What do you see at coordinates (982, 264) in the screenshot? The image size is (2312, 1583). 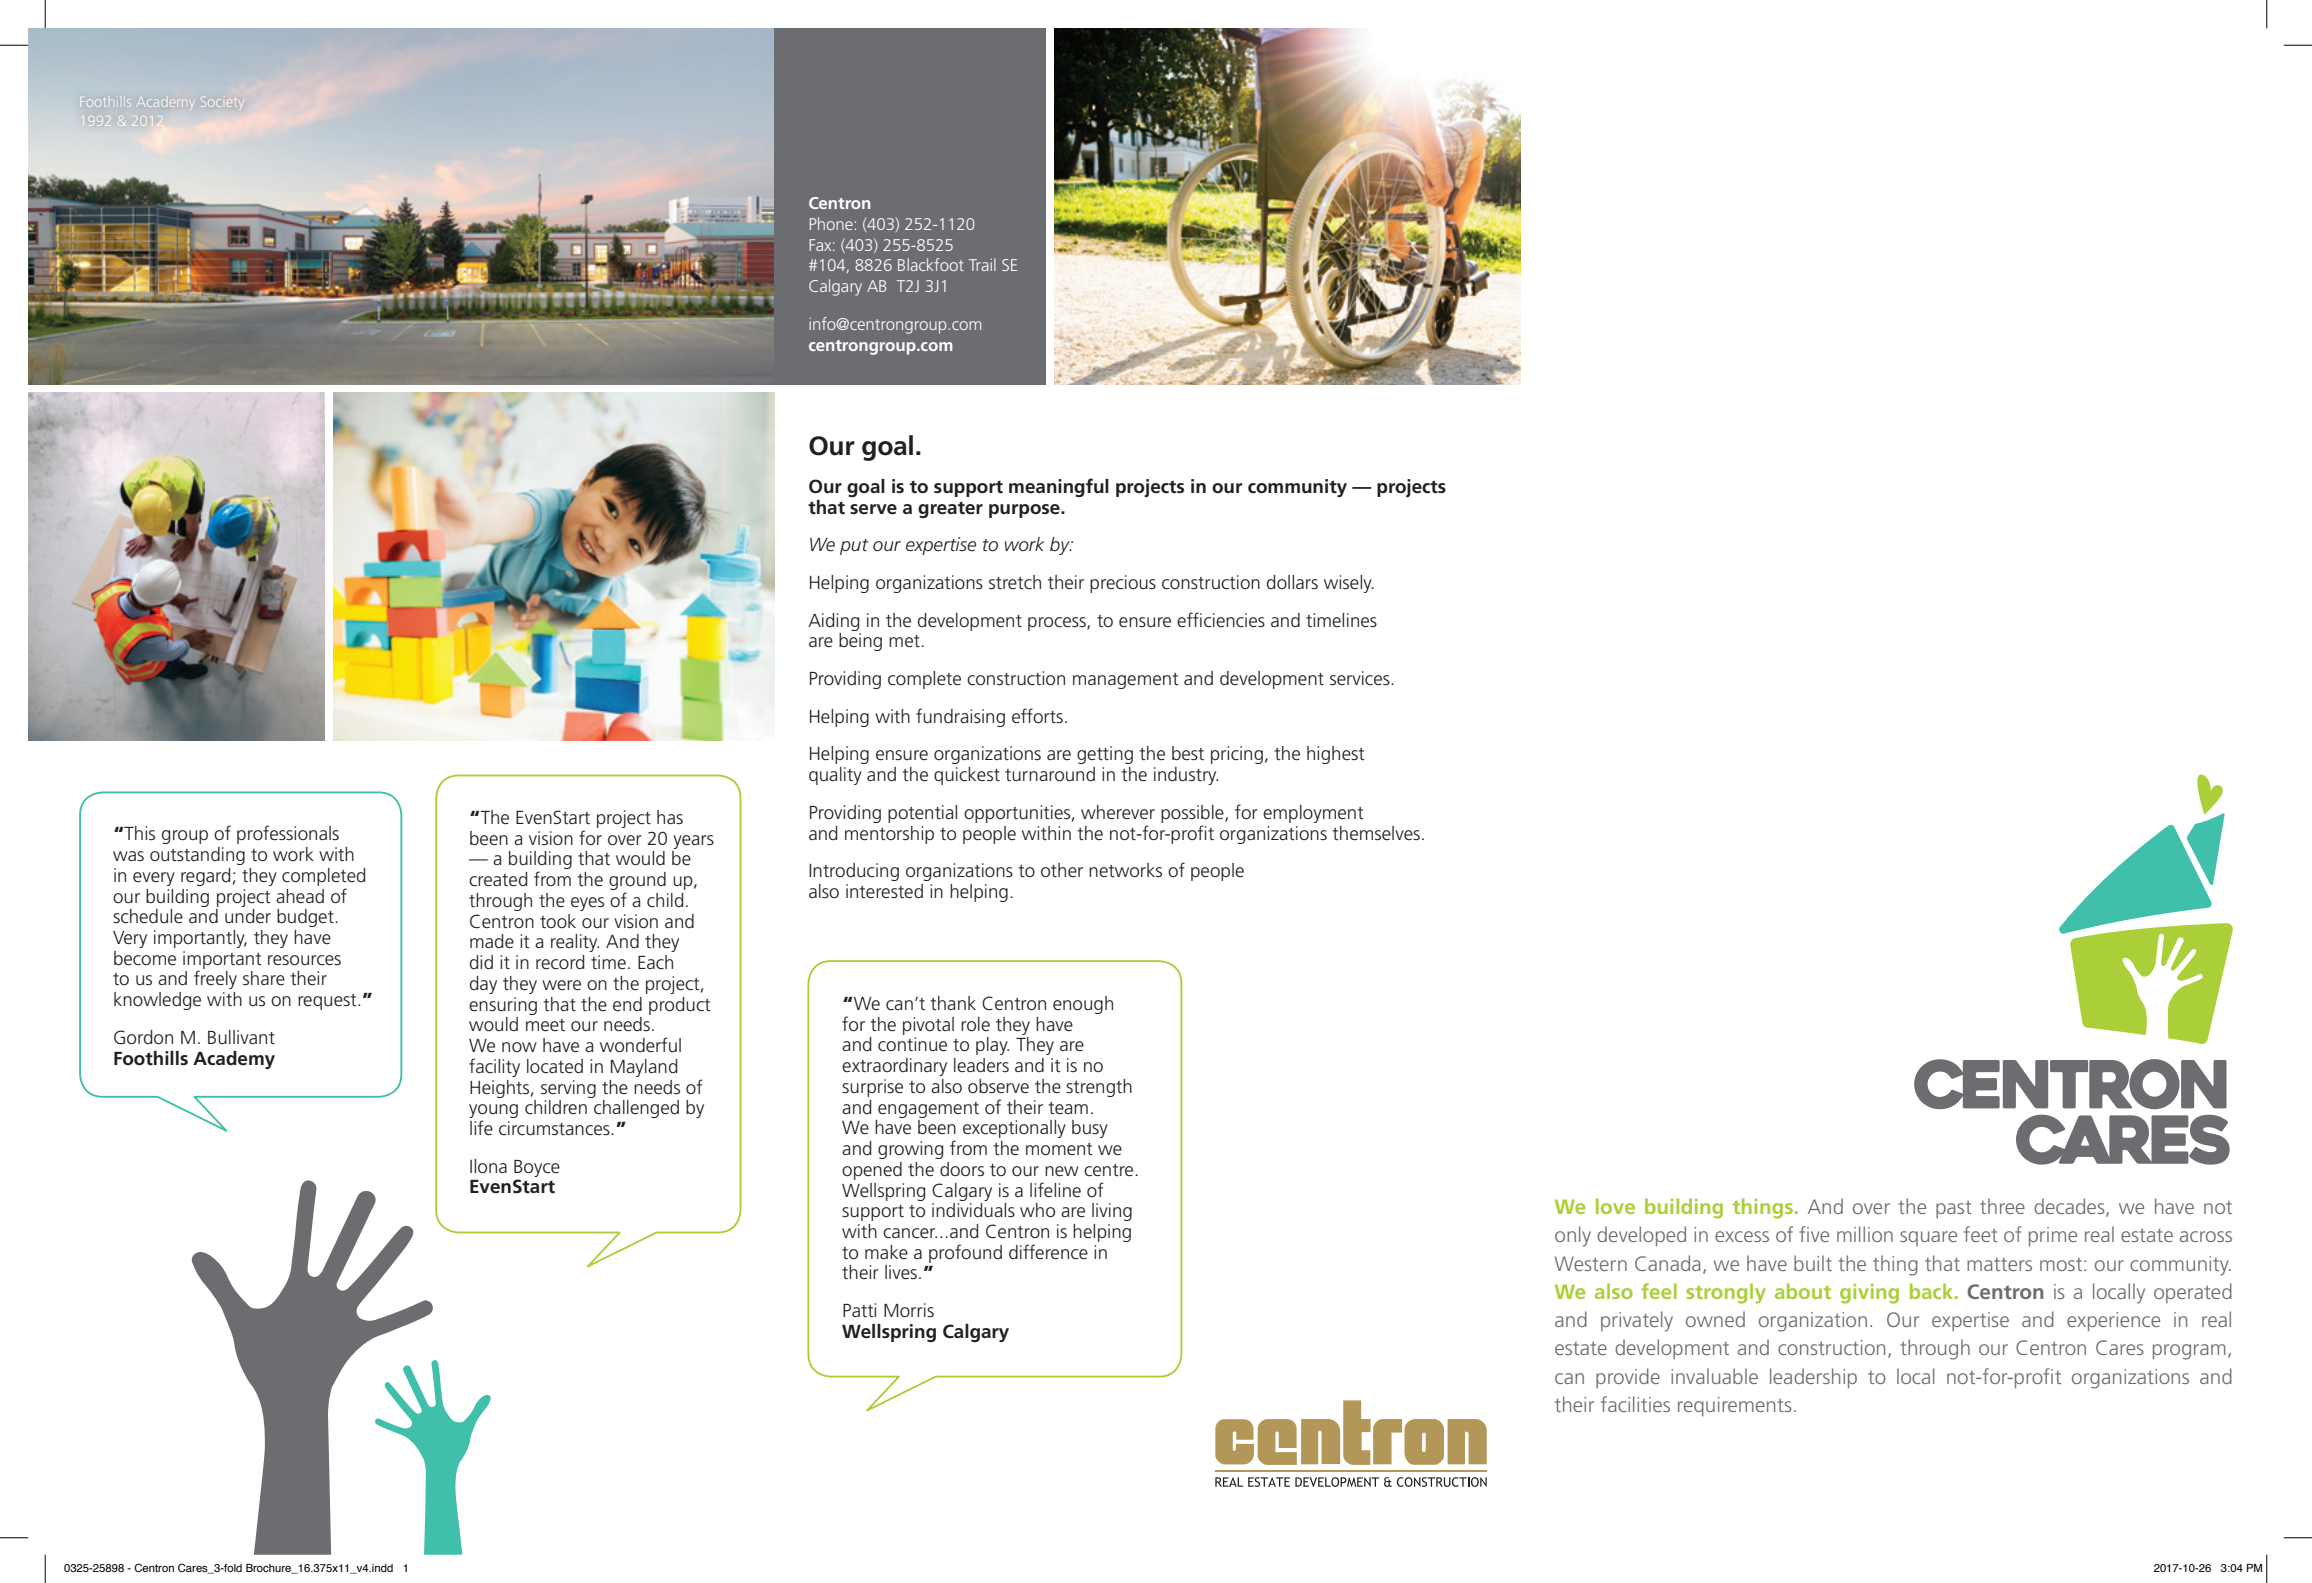 I see `Trail` at bounding box center [982, 264].
